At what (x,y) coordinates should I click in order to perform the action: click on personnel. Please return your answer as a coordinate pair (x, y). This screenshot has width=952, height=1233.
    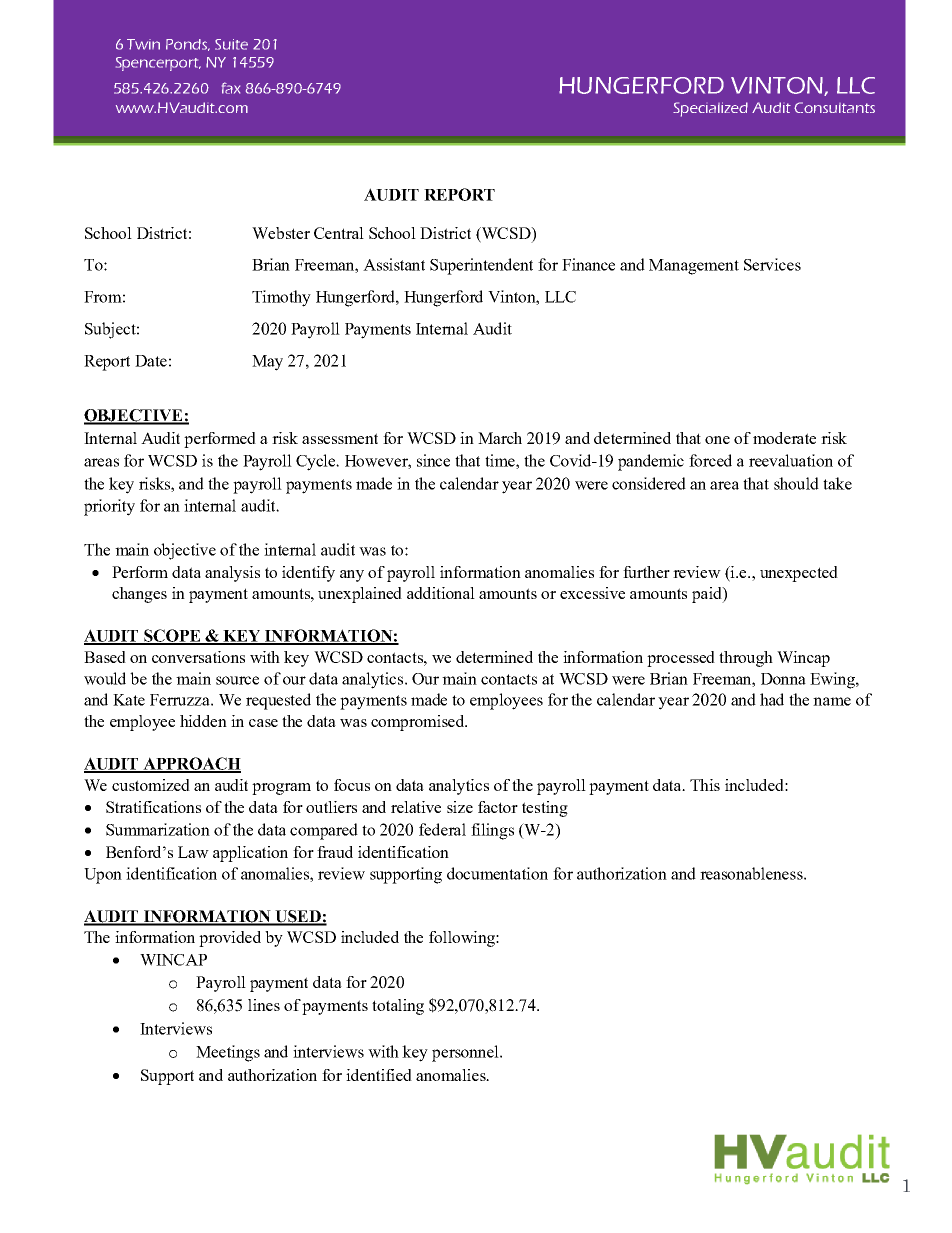
    Looking at the image, I should click on (466, 1053).
